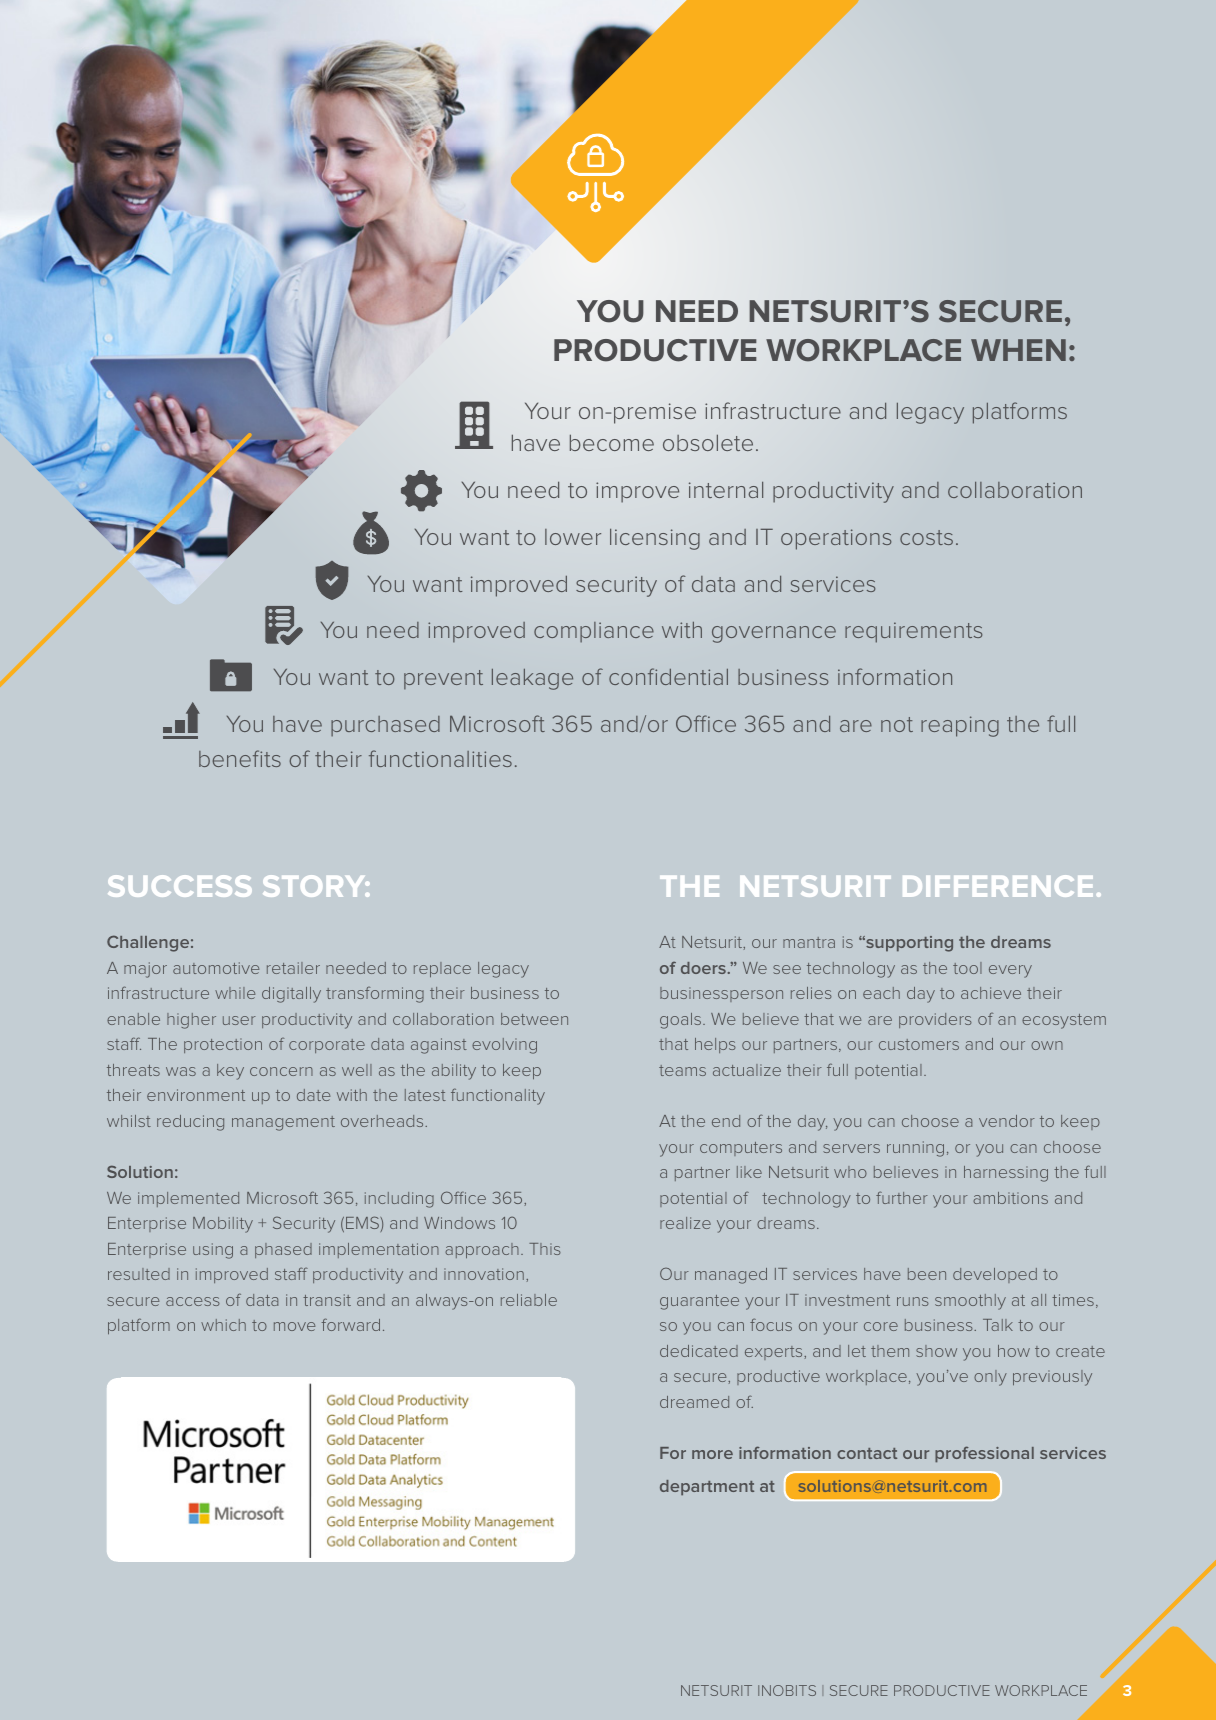 The height and width of the page is (1720, 1216). I want to click on which, so click(223, 1325).
